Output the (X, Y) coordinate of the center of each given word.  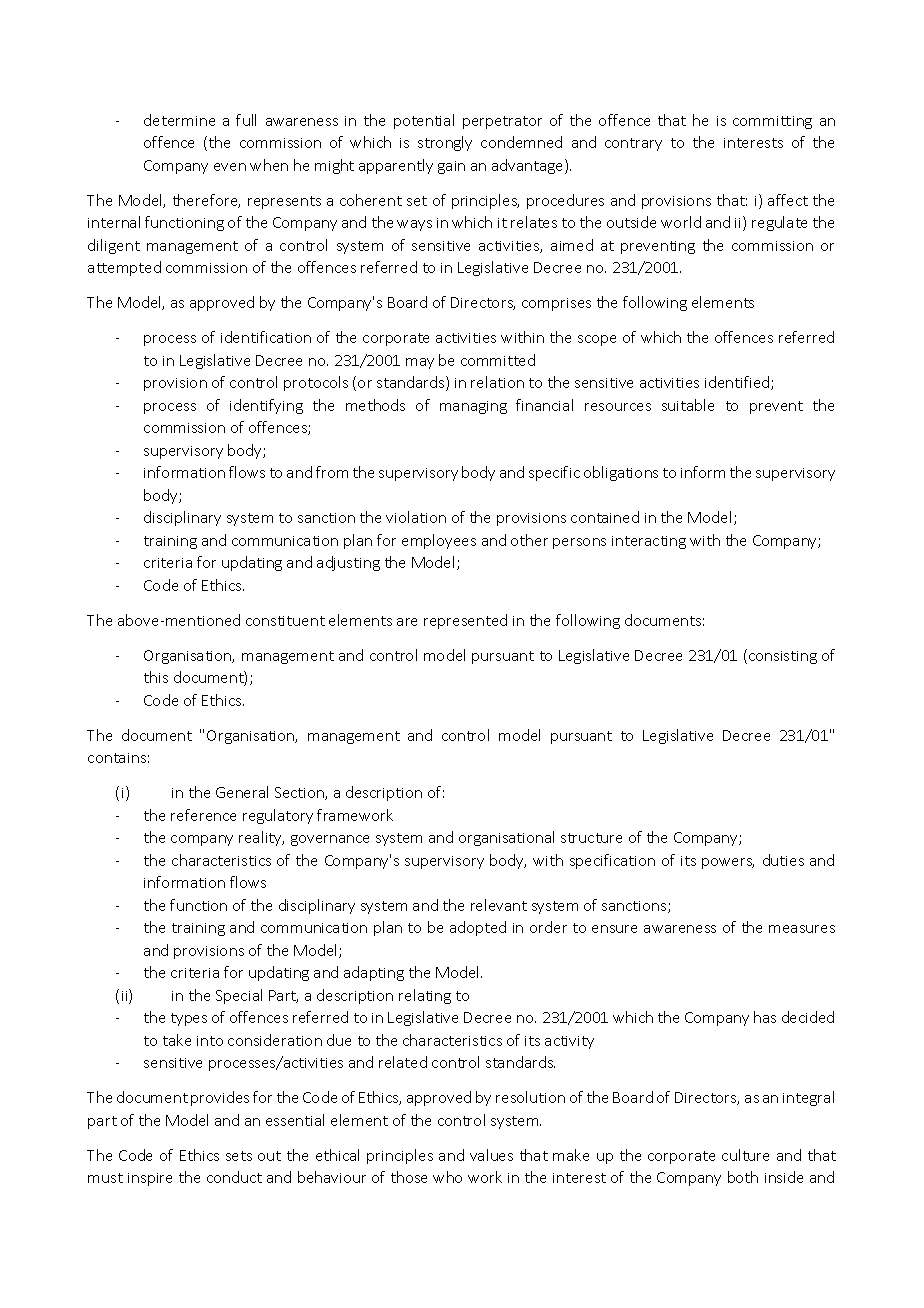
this (156, 677)
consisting (781, 656)
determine (179, 120)
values (491, 1155)
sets (239, 1156)
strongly (445, 143)
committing (772, 122)
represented (465, 621)
